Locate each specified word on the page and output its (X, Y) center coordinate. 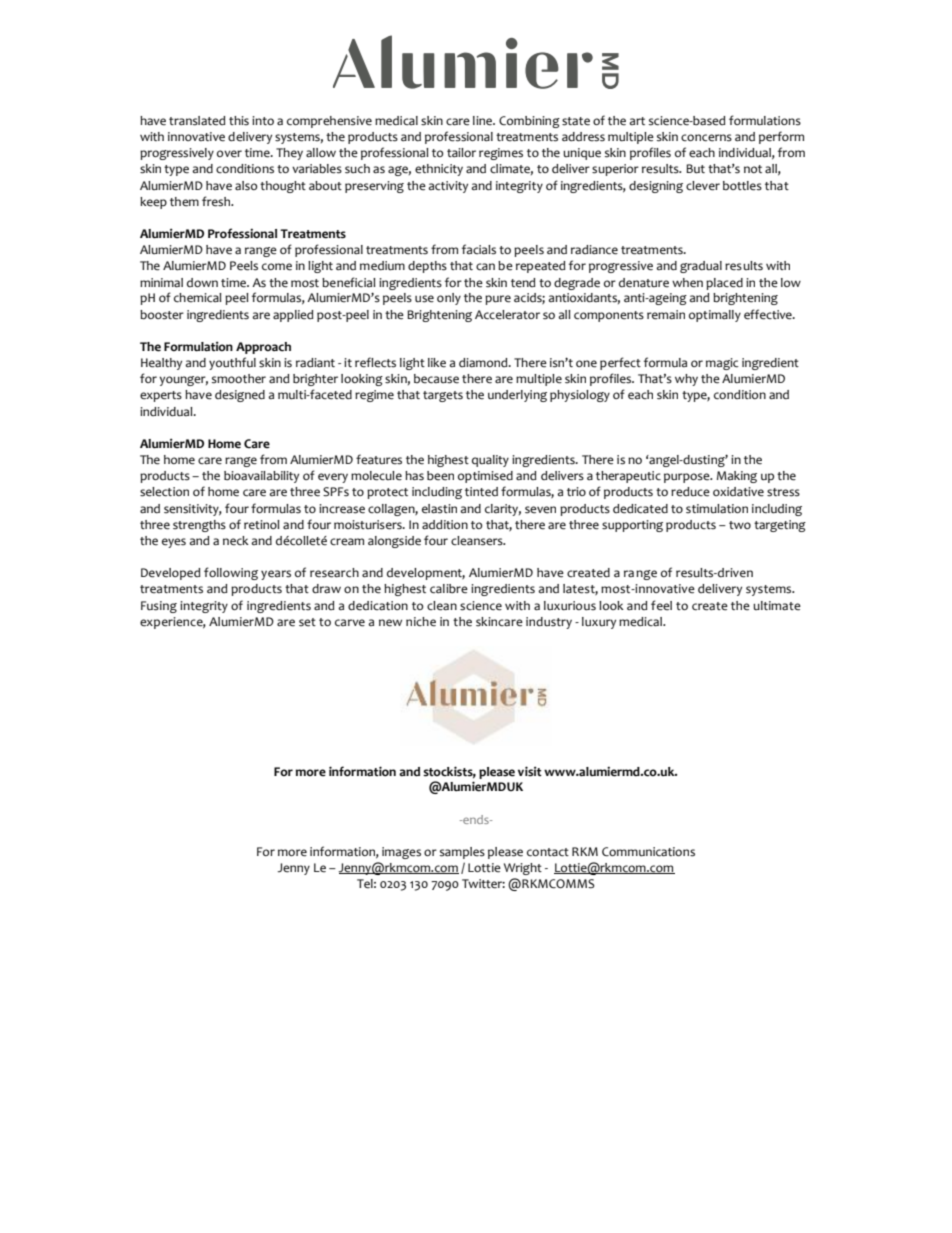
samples (462, 853)
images (401, 853)
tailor (461, 152)
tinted (481, 492)
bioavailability (261, 477)
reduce (690, 492)
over (229, 154)
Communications (648, 852)
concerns (706, 138)
